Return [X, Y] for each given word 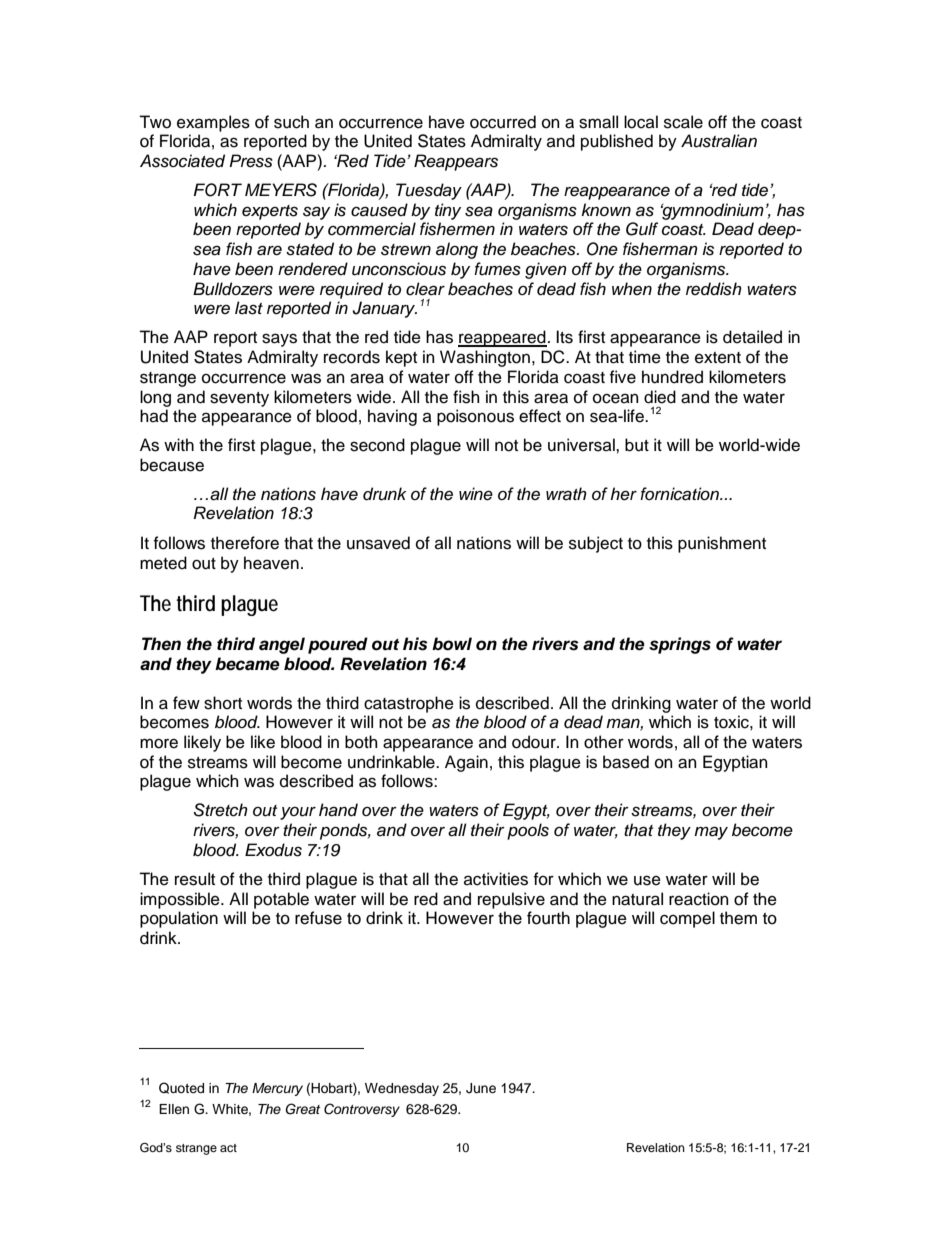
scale [683, 122]
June [481, 1088]
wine [476, 494]
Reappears [456, 162]
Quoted [181, 1088]
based [626, 762]
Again [466, 763]
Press [251, 161]
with [179, 444]
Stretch [221, 810]
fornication [680, 494]
